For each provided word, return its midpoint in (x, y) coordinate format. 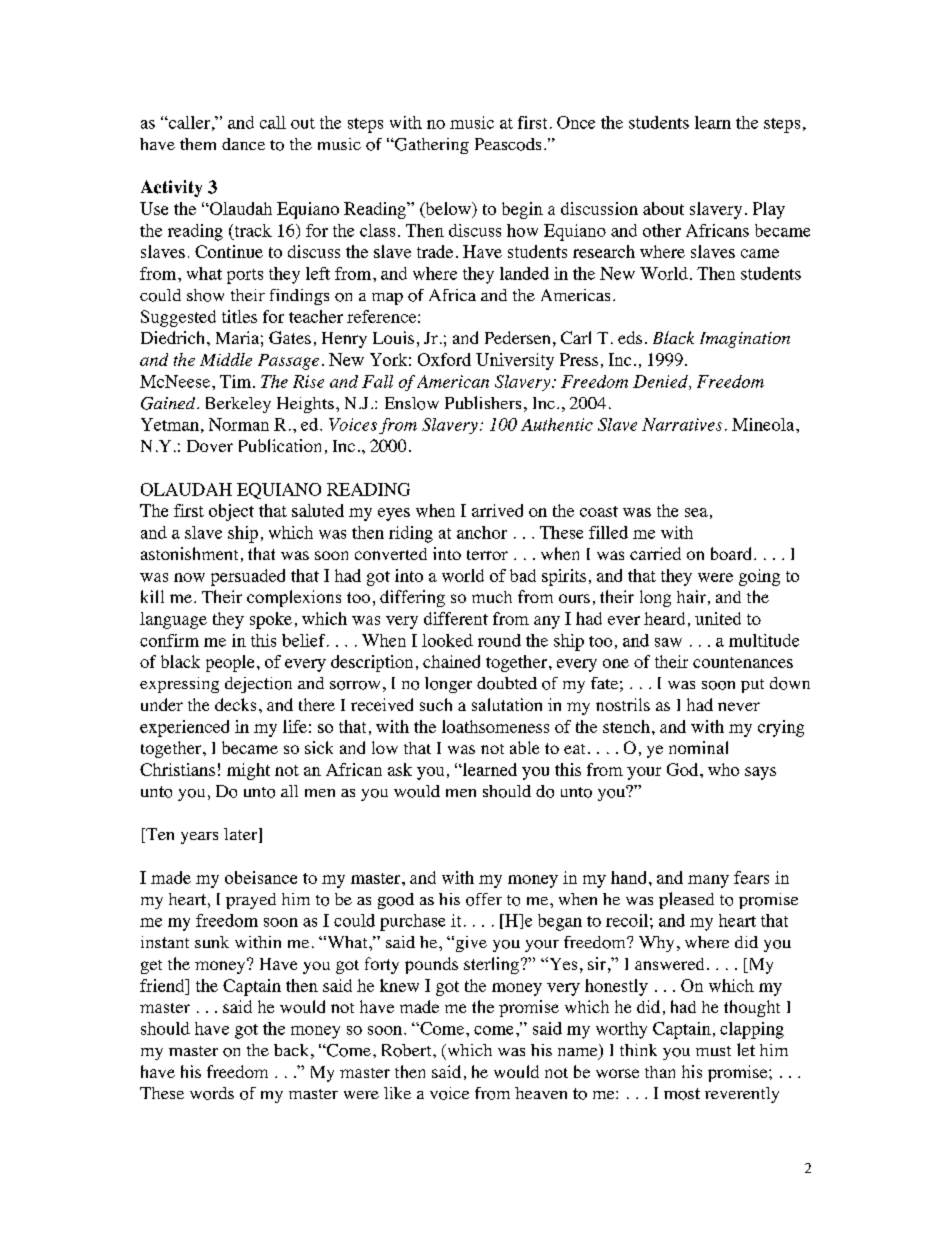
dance (243, 144)
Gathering (430, 146)
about (663, 208)
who (723, 769)
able (524, 747)
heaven (541, 1093)
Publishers (483, 402)
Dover (210, 446)
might (248, 771)
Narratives (682, 424)
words (212, 1093)
